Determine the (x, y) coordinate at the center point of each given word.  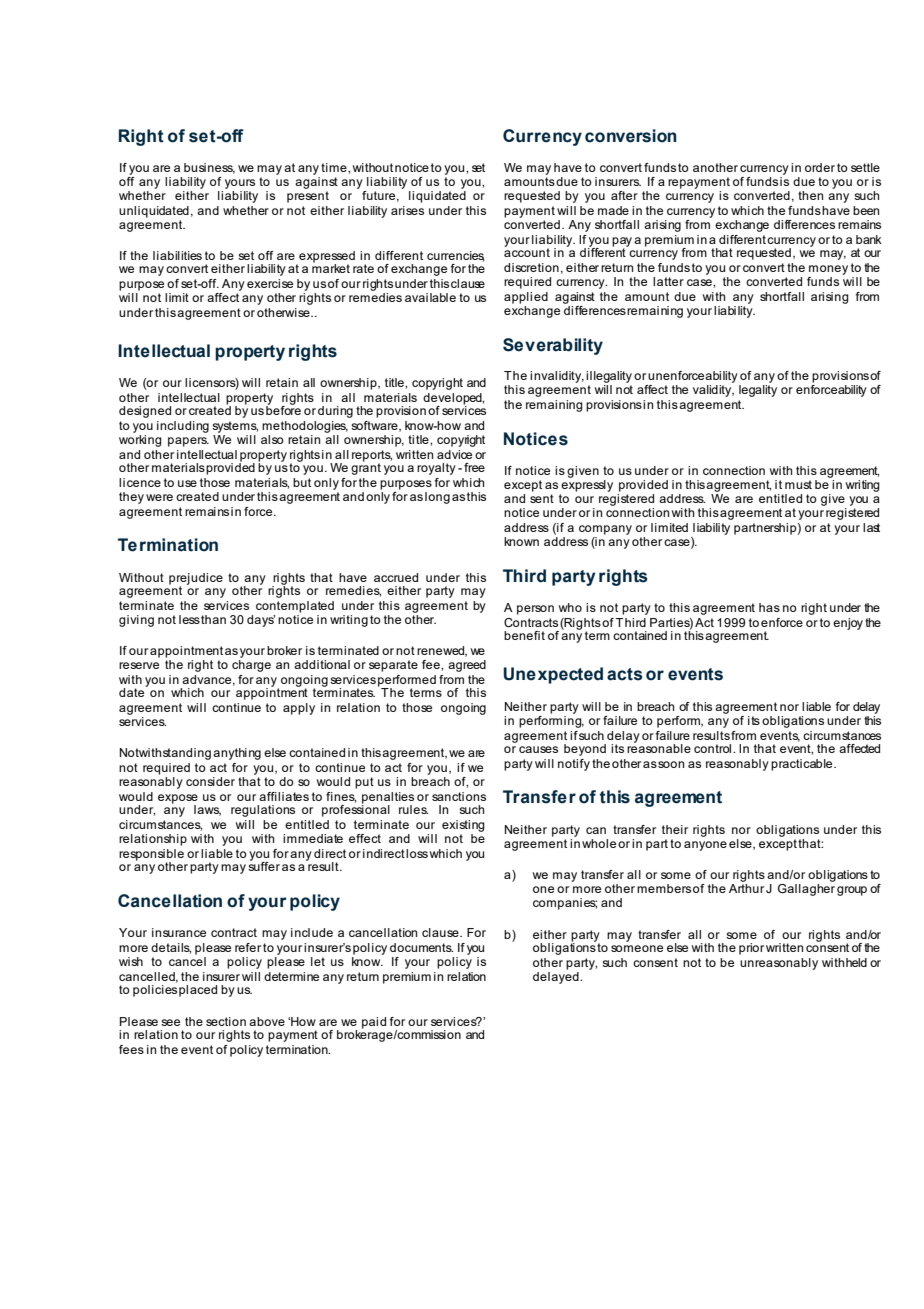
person (535, 610)
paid (374, 1023)
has (769, 607)
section (226, 1021)
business (209, 168)
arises (407, 210)
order (820, 167)
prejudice (196, 580)
